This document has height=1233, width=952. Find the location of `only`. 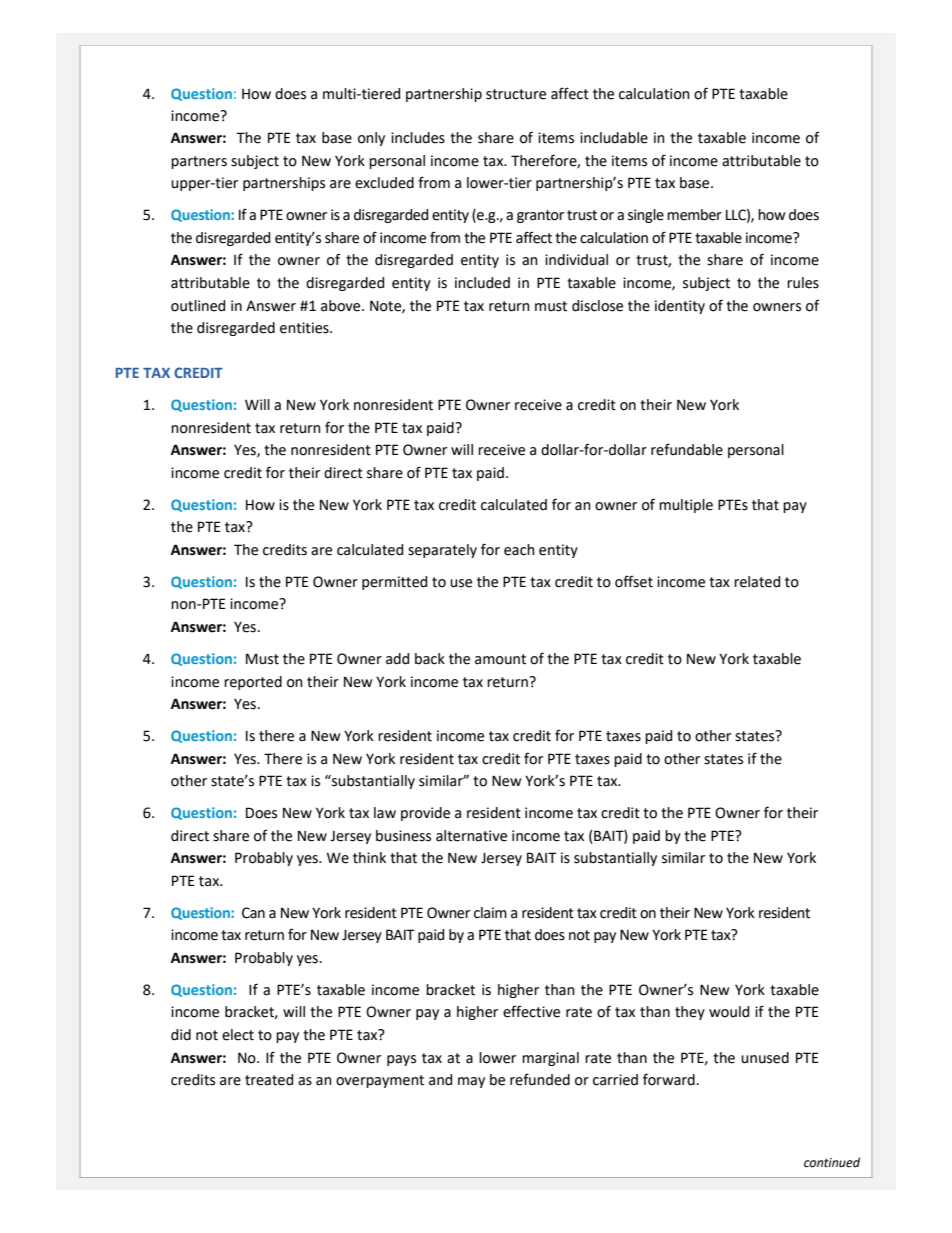

only is located at coordinates (371, 139).
